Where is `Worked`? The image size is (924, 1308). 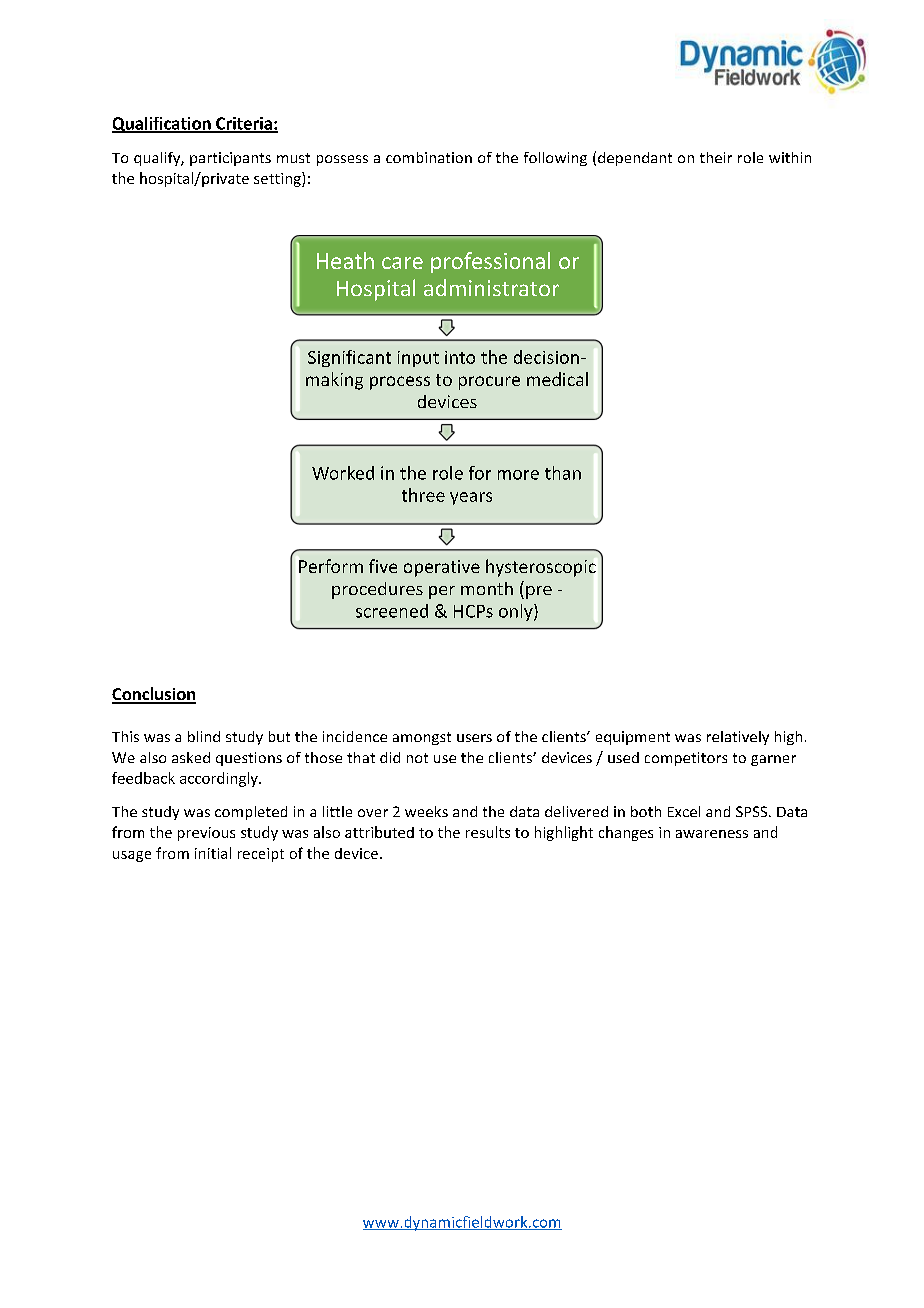
Worked is located at coordinates (343, 473).
